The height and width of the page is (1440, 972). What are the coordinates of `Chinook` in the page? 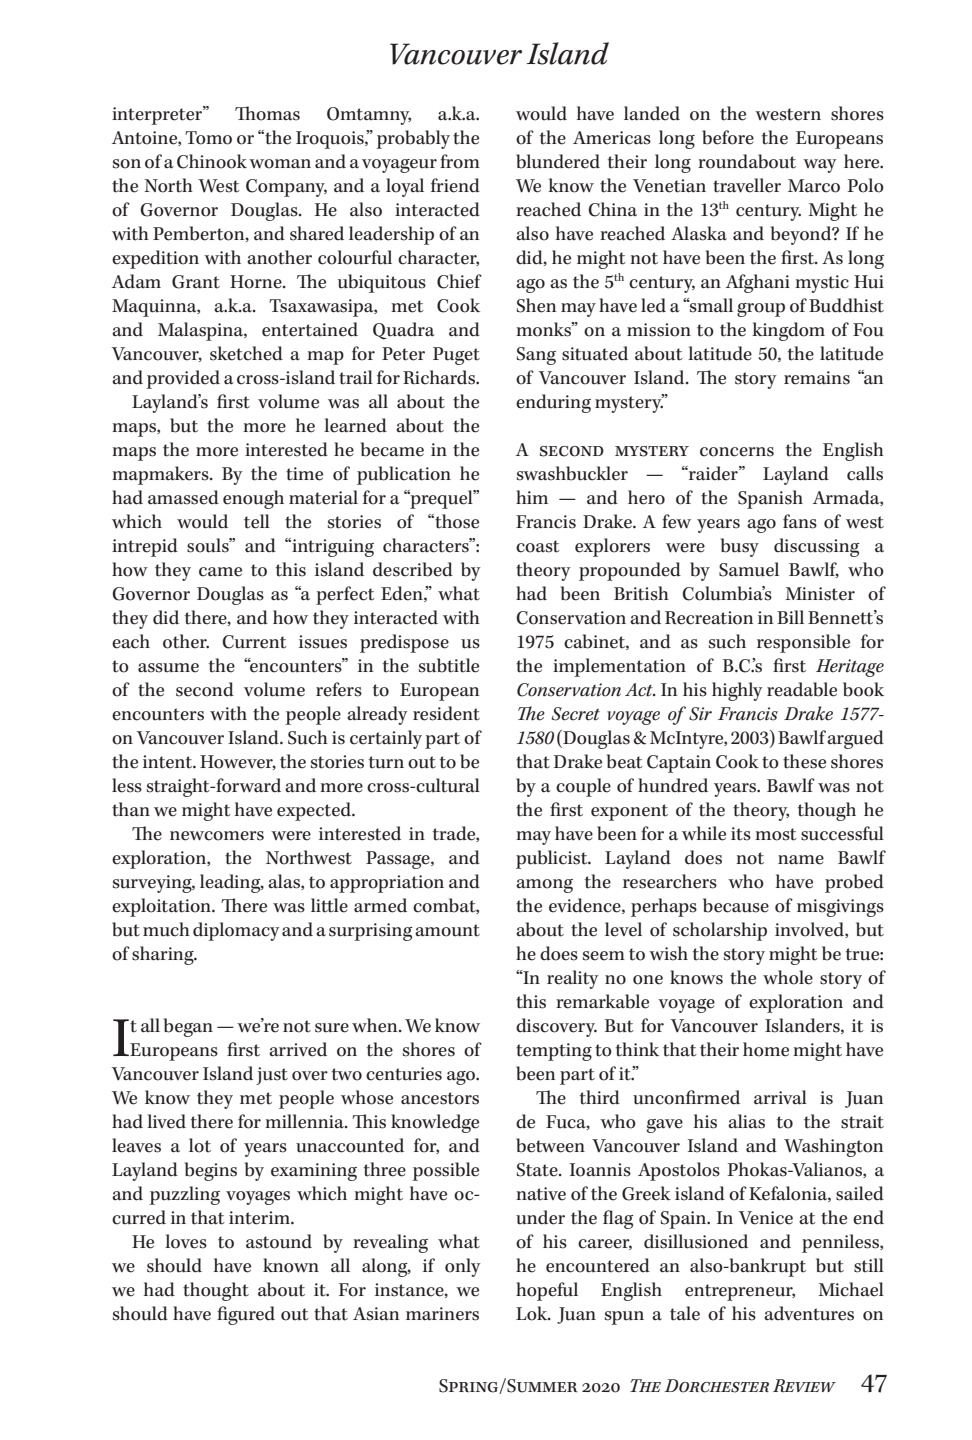 It's located at (212, 161).
